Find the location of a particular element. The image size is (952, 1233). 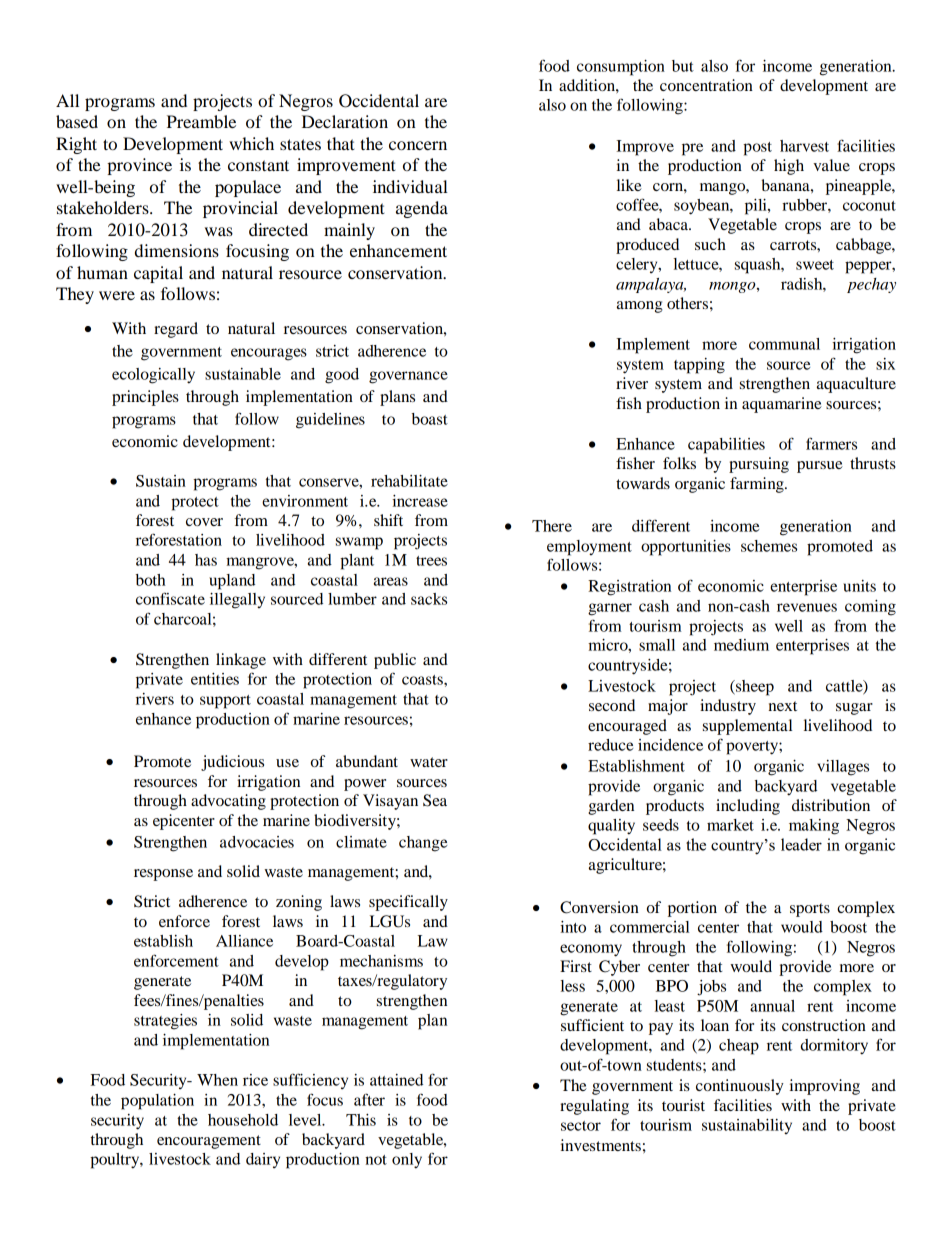

concern is located at coordinates (418, 145).
